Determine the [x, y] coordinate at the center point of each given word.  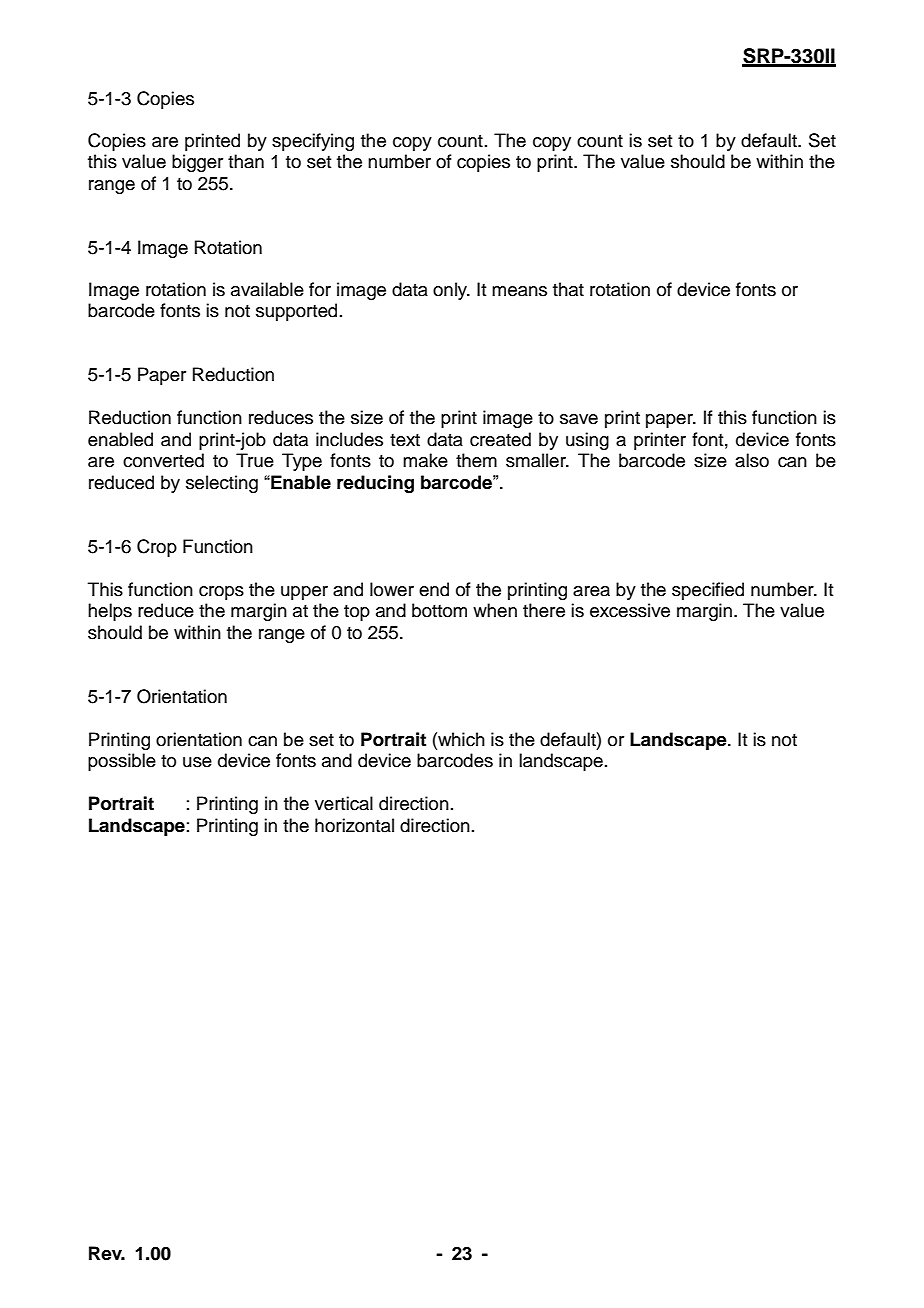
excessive [630, 610]
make [425, 460]
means [519, 291]
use [197, 762]
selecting [222, 484]
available [267, 289]
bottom [439, 610]
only [451, 291]
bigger [197, 163]
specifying [313, 142]
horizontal [354, 825]
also [752, 460]
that [568, 289]
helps [110, 612]
